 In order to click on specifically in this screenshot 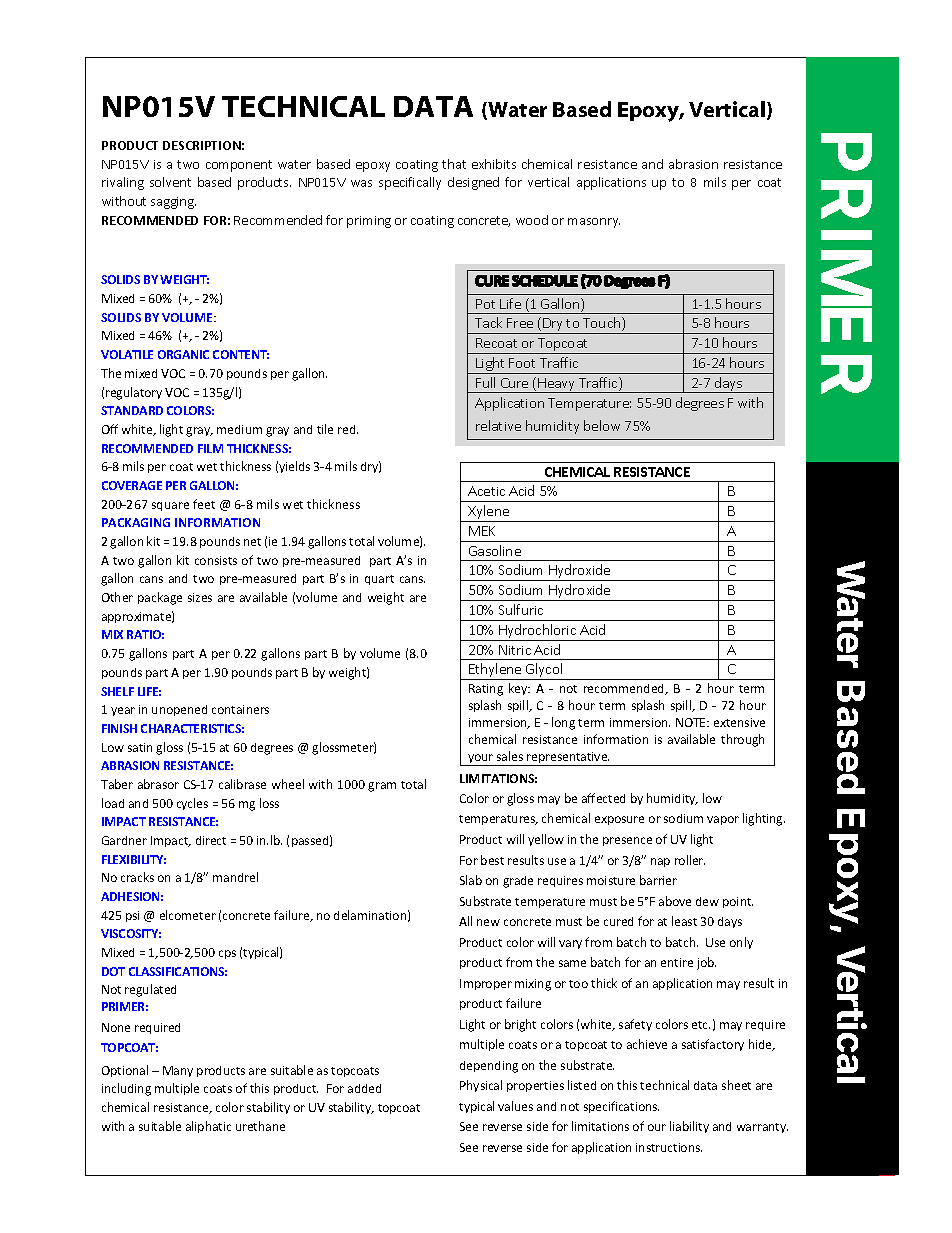, I will do `click(410, 183)`.
